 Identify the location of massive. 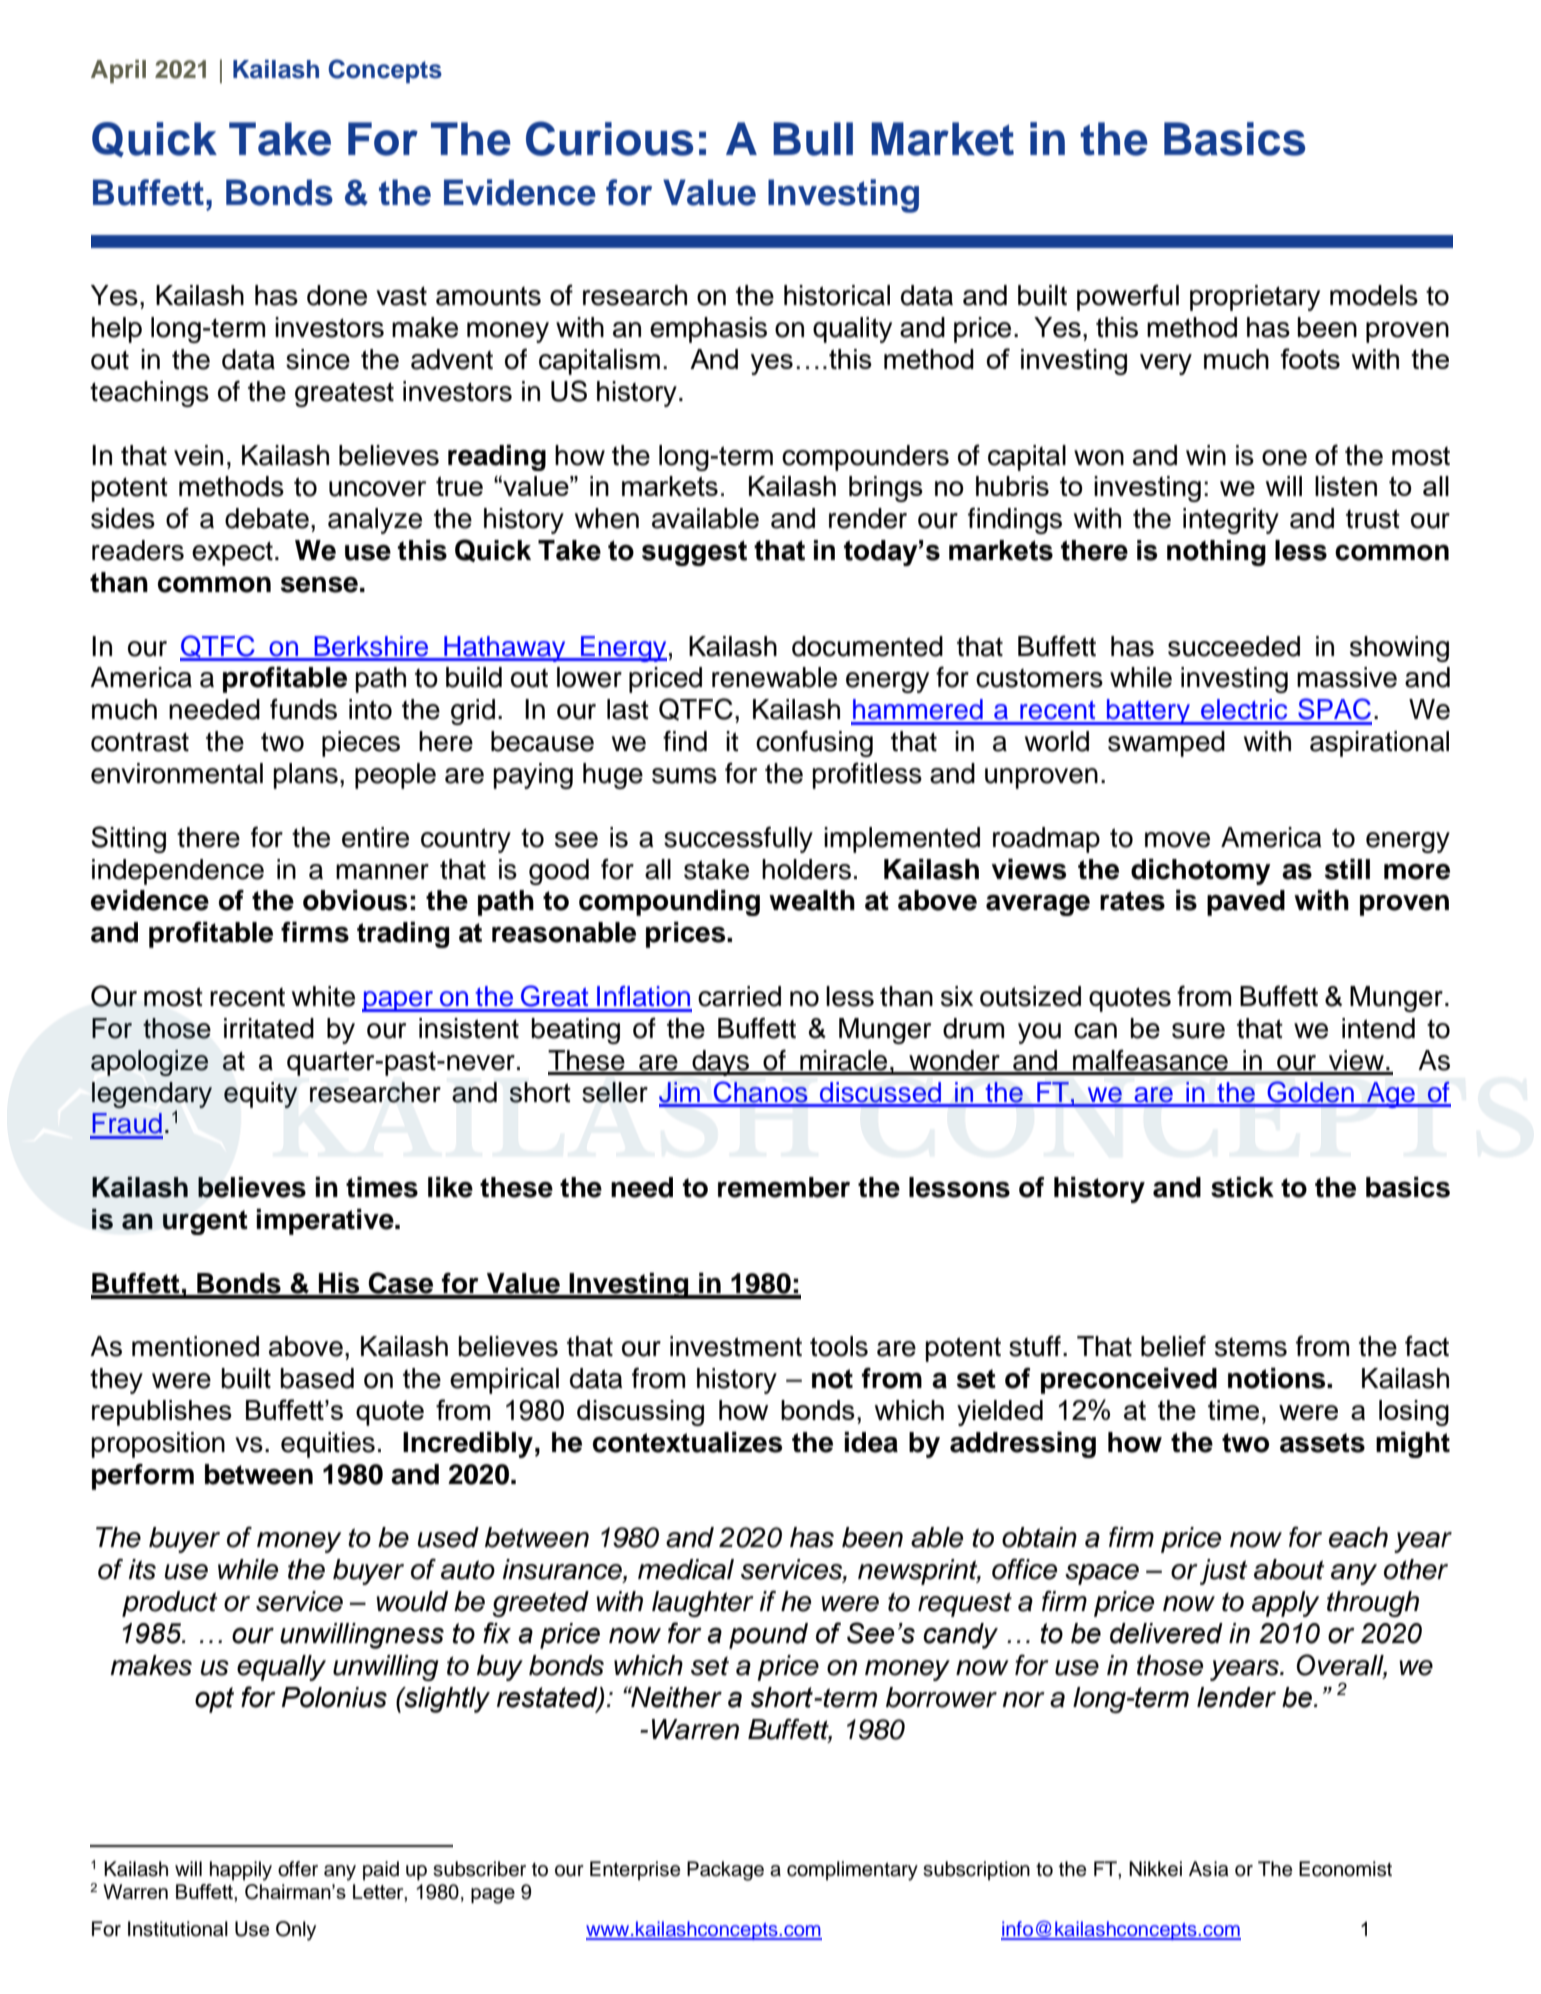
(1347, 677).
